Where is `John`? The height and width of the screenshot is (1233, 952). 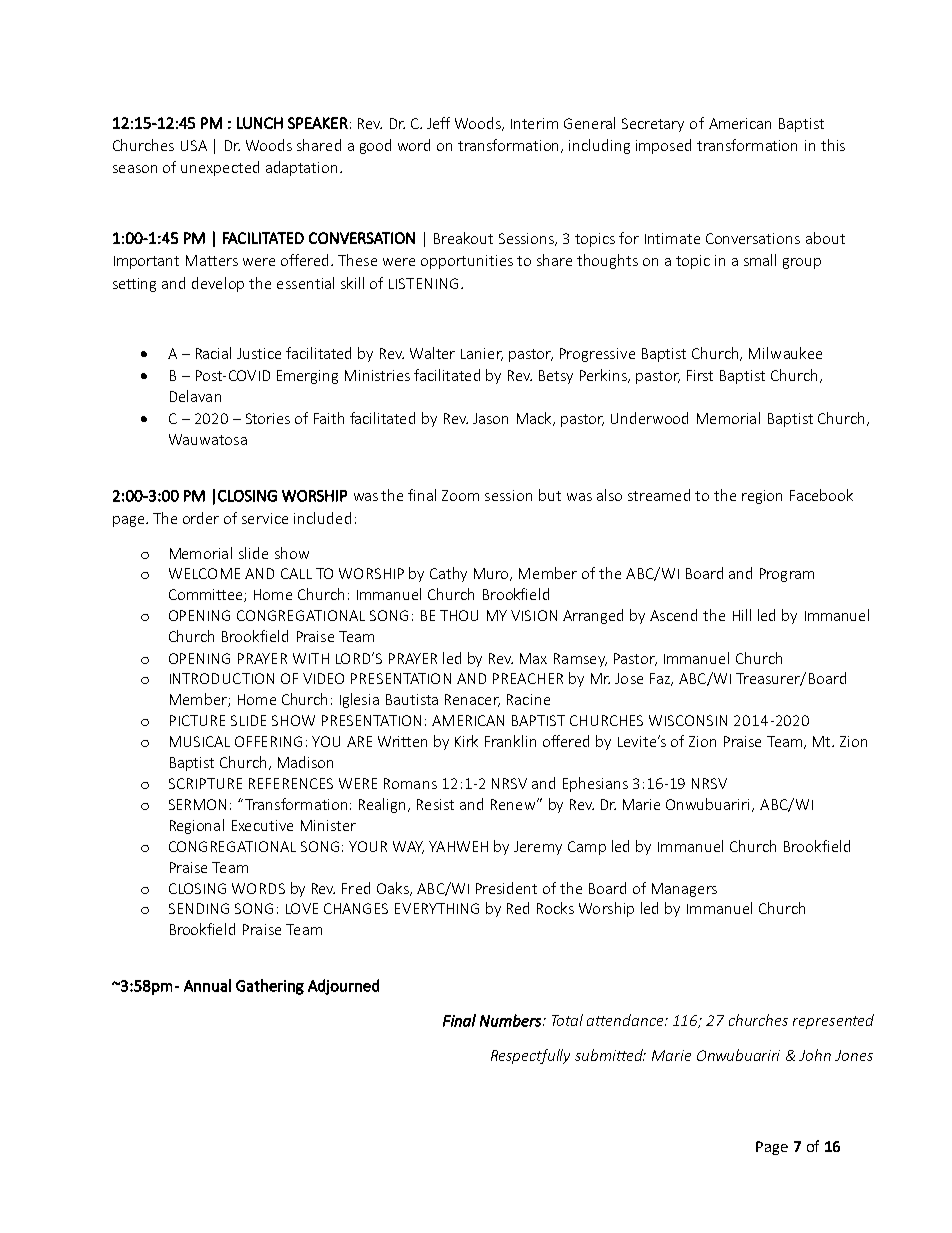
John is located at coordinates (815, 1055).
